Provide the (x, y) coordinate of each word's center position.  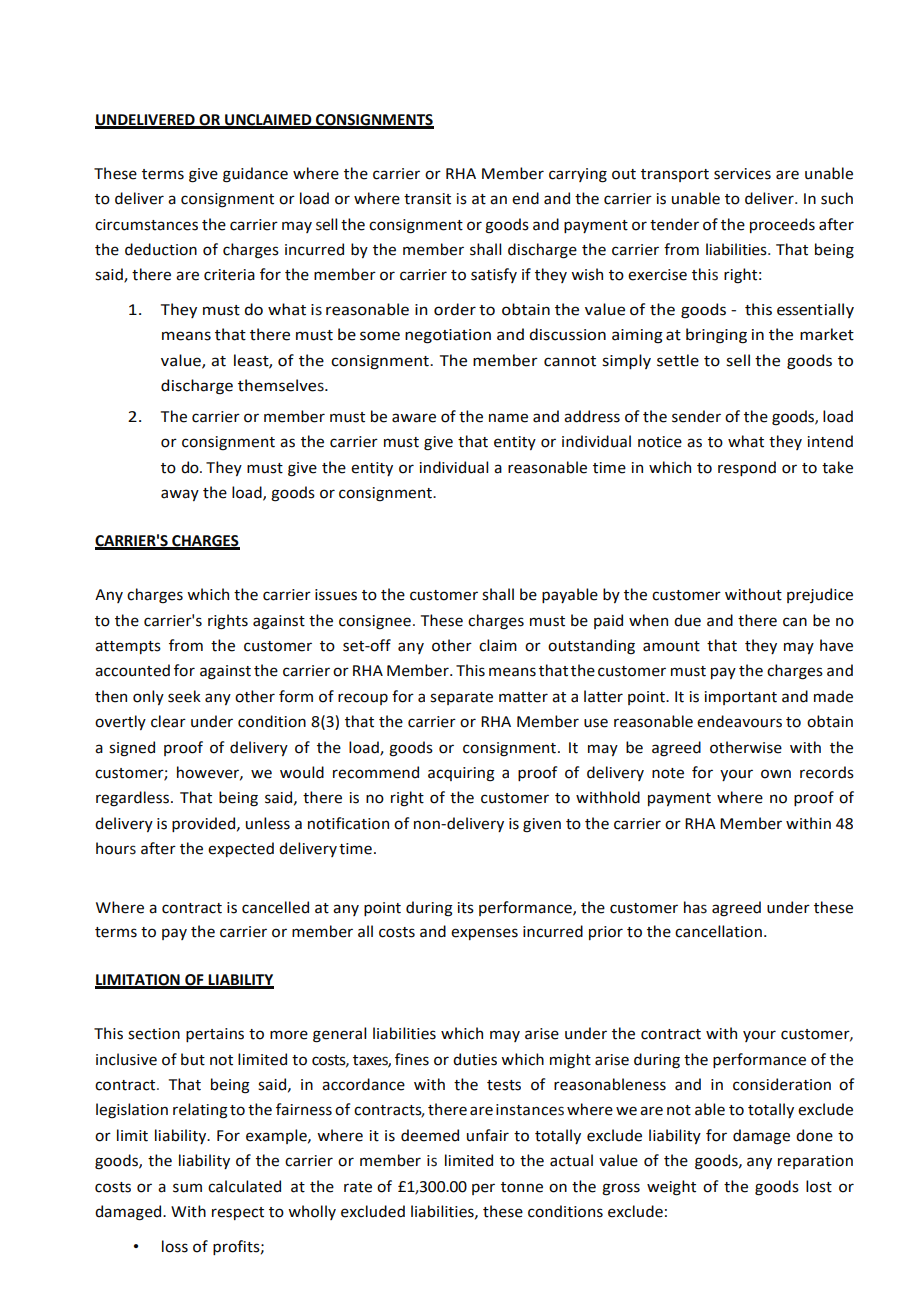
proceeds (782, 225)
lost (819, 1186)
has (695, 907)
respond (747, 468)
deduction (161, 249)
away (180, 495)
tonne (522, 1187)
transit (427, 199)
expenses (484, 934)
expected (241, 849)
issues (336, 595)
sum (187, 1188)
